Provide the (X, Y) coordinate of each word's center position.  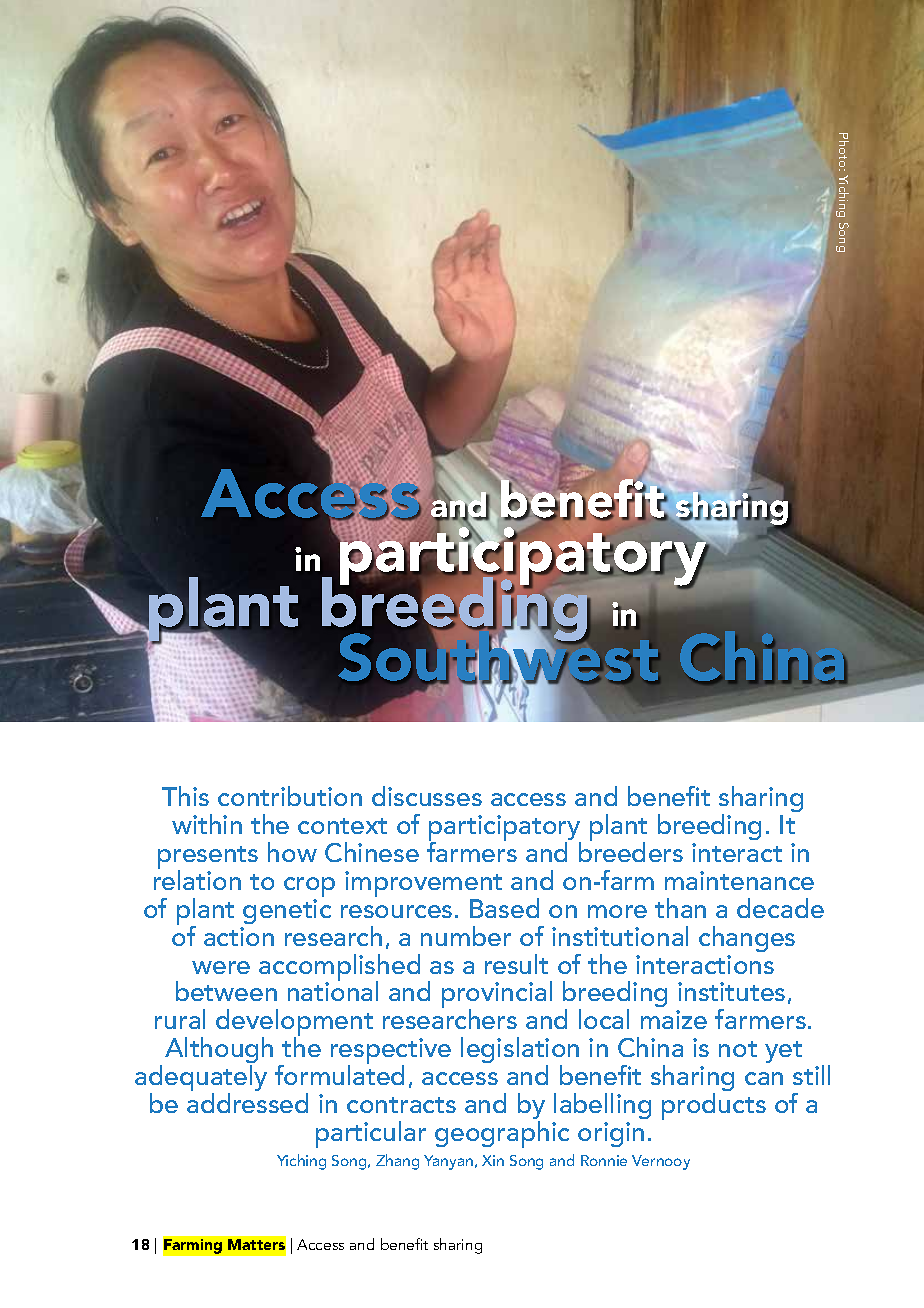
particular (371, 1134)
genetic (287, 911)
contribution (290, 796)
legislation (520, 1052)
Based (504, 908)
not (738, 1049)
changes (747, 939)
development (294, 1024)
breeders (631, 851)
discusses (427, 796)
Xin (493, 1160)
